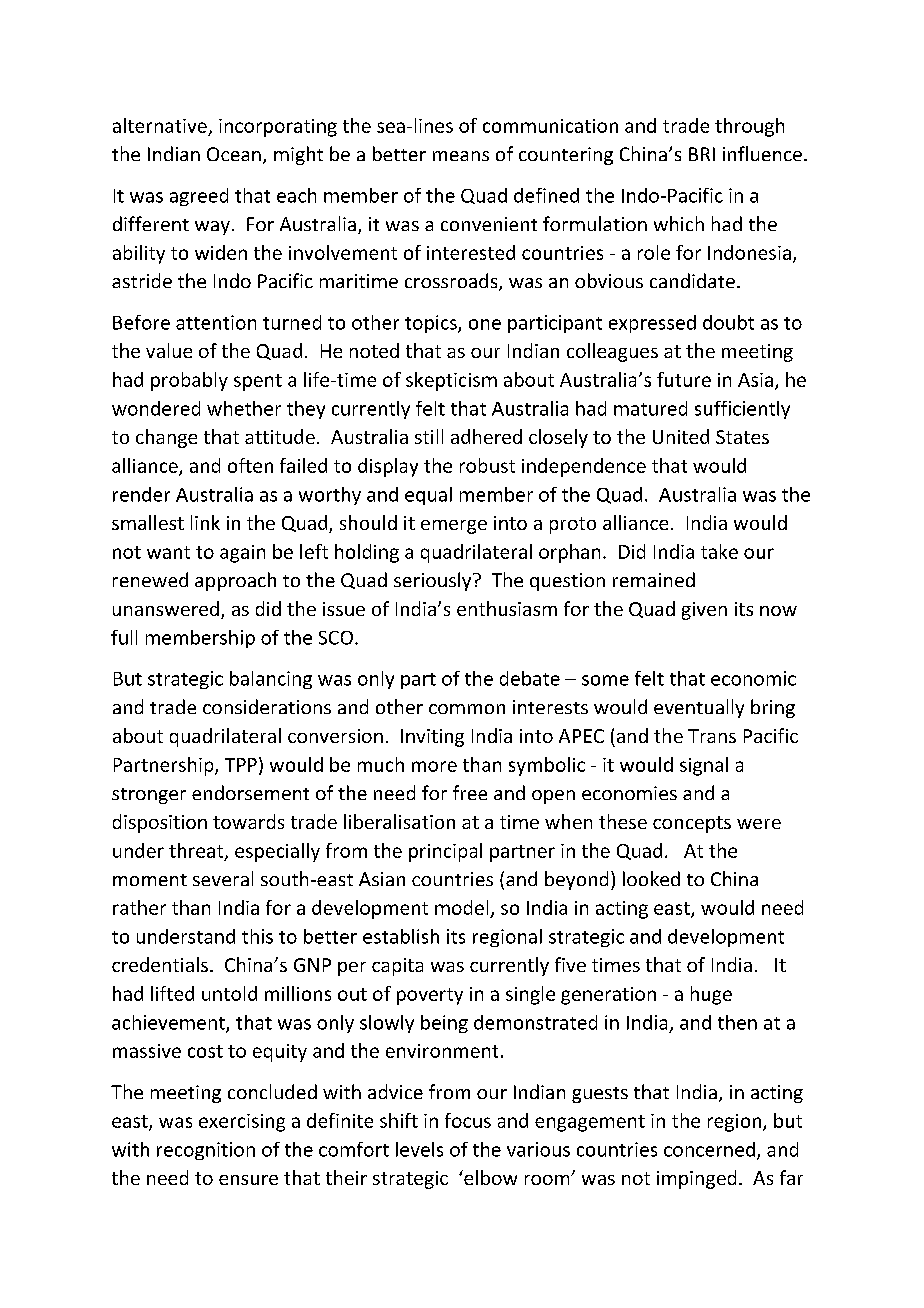 The image size is (924, 1308). What do you see at coordinates (468, 1120) in the screenshot?
I see `focus` at bounding box center [468, 1120].
